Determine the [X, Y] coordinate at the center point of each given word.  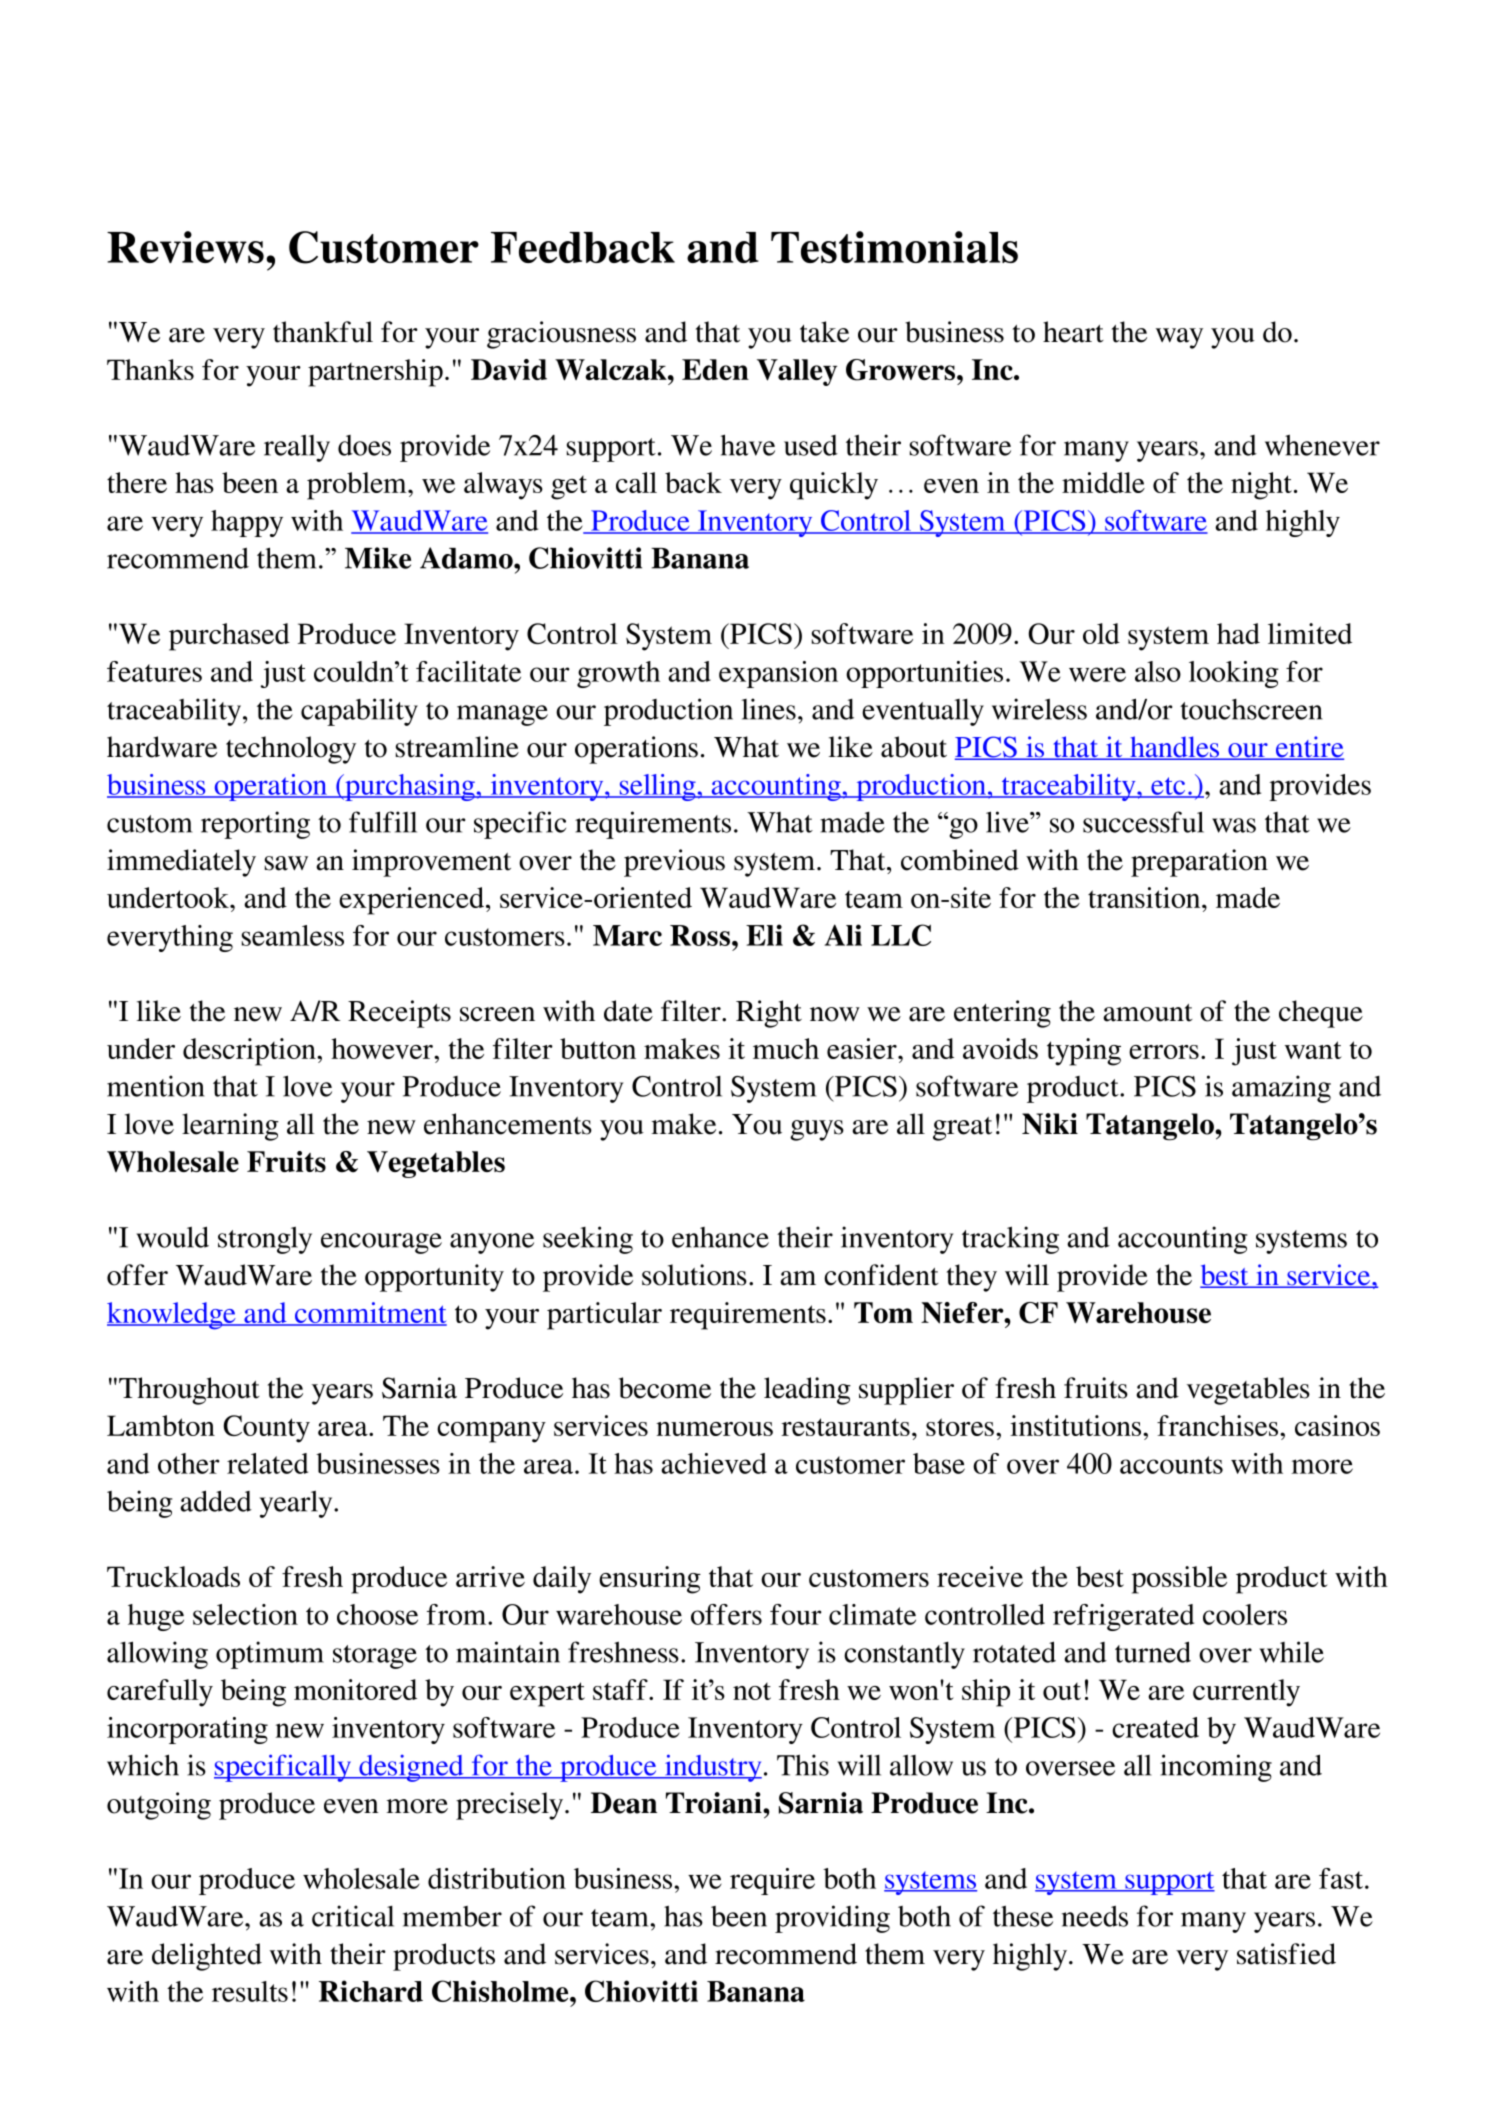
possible [1179, 1580]
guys [817, 1130]
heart [1073, 332]
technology [291, 750]
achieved [714, 1463]
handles [1175, 748]
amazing [1281, 1089]
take [824, 332]
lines [768, 709]
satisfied [1286, 1954]
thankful [323, 332]
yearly [297, 1504]
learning [230, 1127]
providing [832, 1919]
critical [353, 1916]
